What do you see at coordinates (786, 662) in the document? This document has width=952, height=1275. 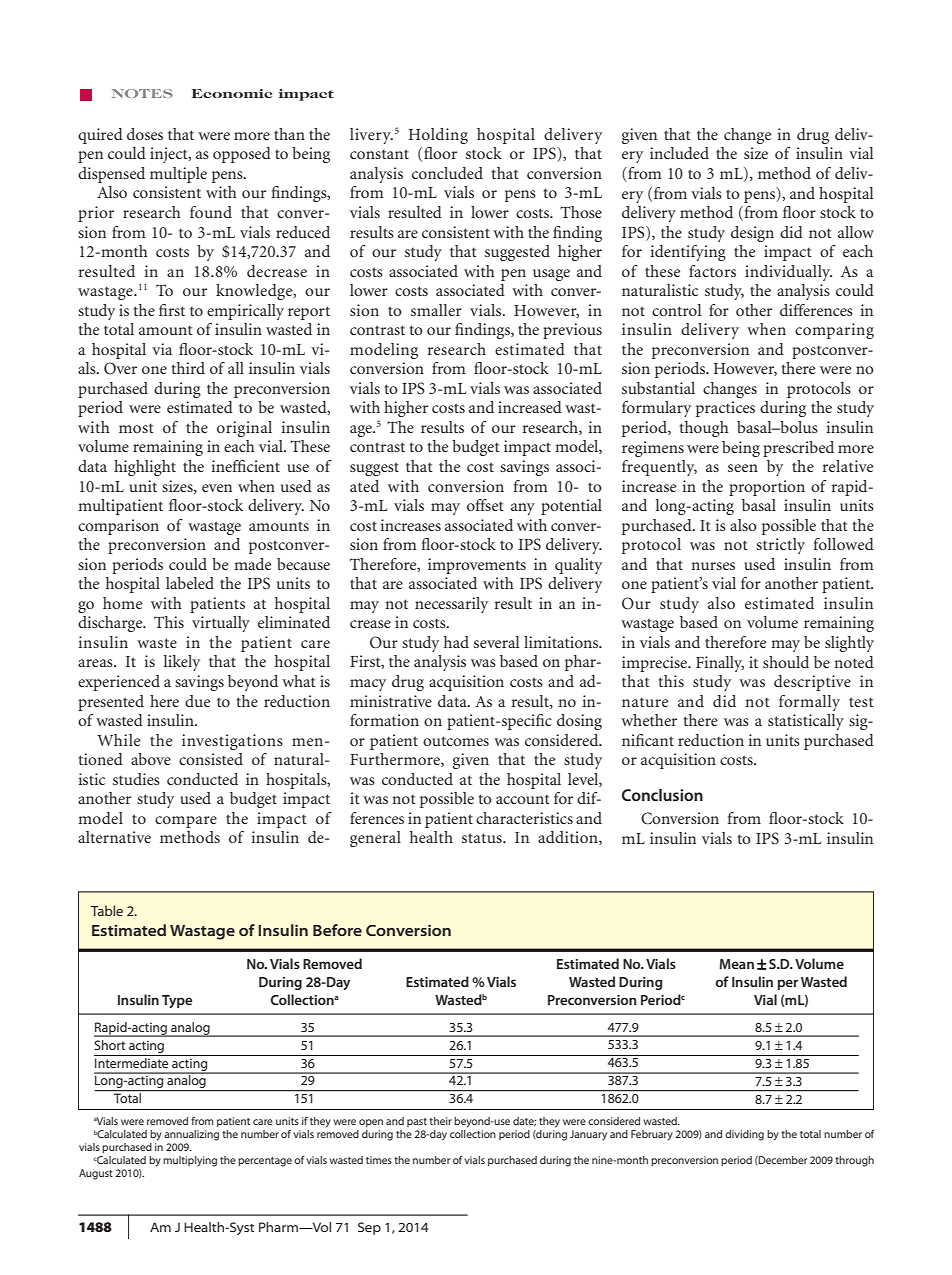 I see `should` at bounding box center [786, 662].
